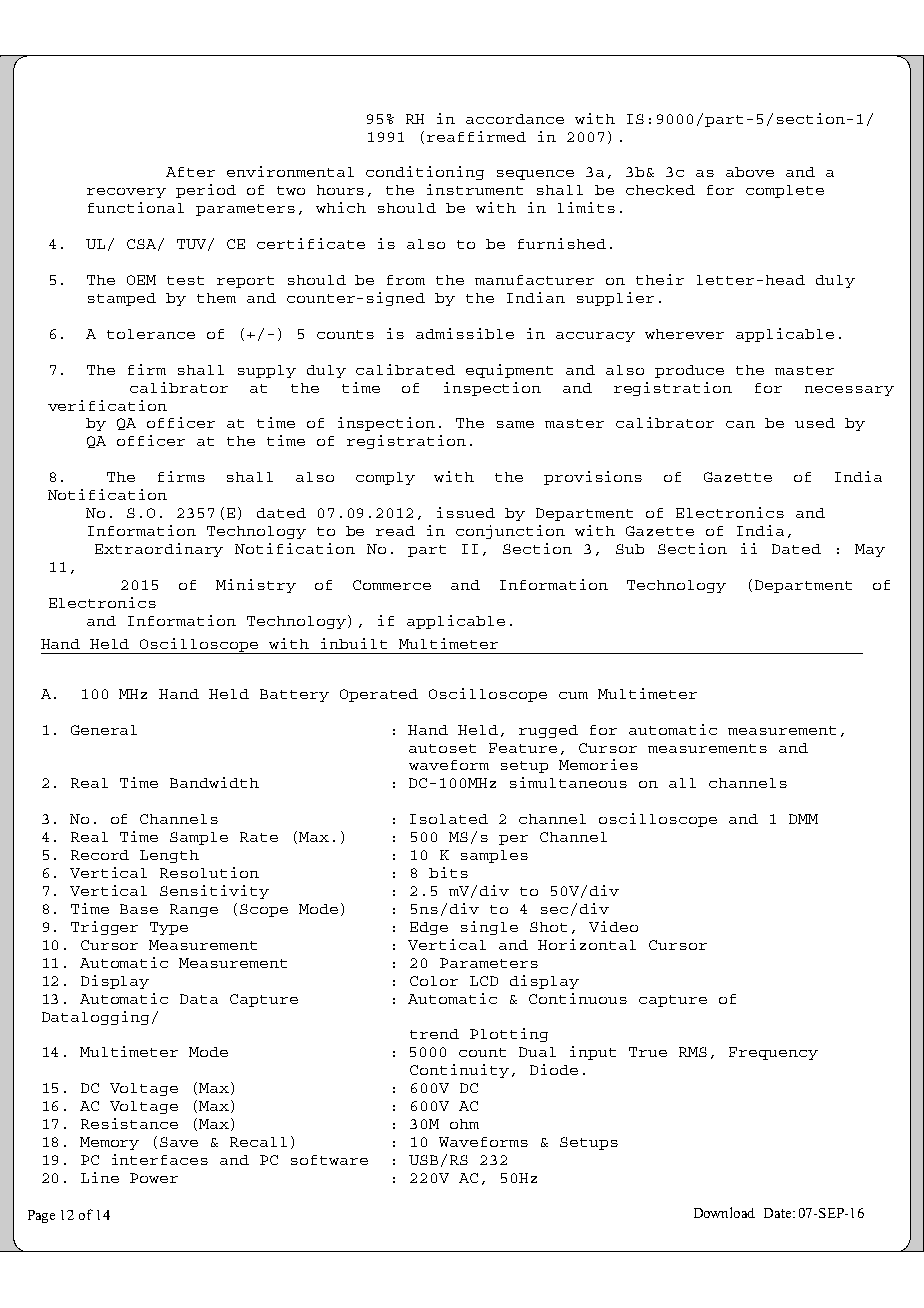  What do you see at coordinates (159, 550) in the page?
I see `Extraordinary` at bounding box center [159, 550].
